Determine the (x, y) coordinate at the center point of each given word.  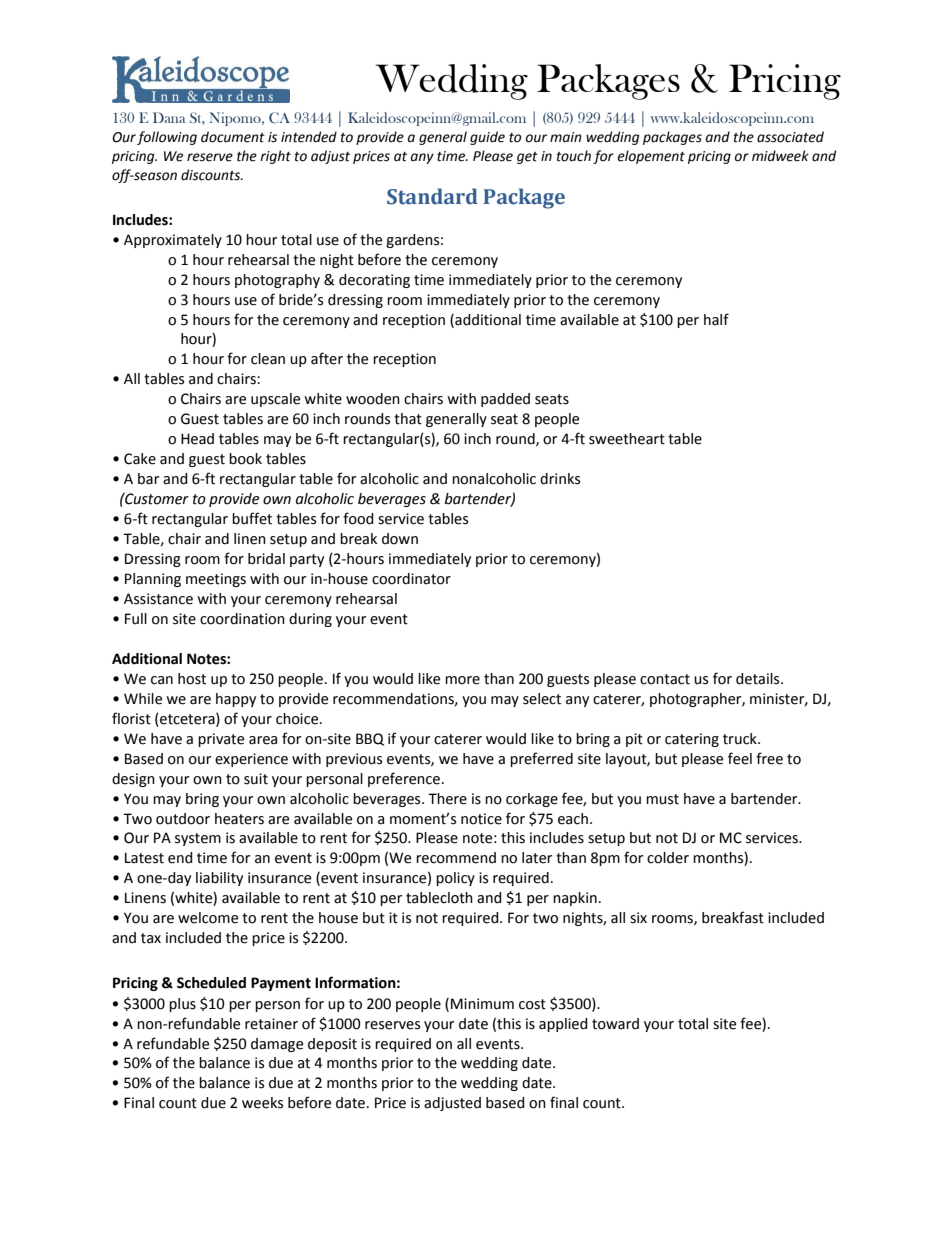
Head (197, 439)
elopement (651, 157)
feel (740, 758)
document (233, 137)
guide (487, 138)
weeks (262, 1103)
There (447, 799)
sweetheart (627, 439)
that (408, 419)
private (221, 740)
